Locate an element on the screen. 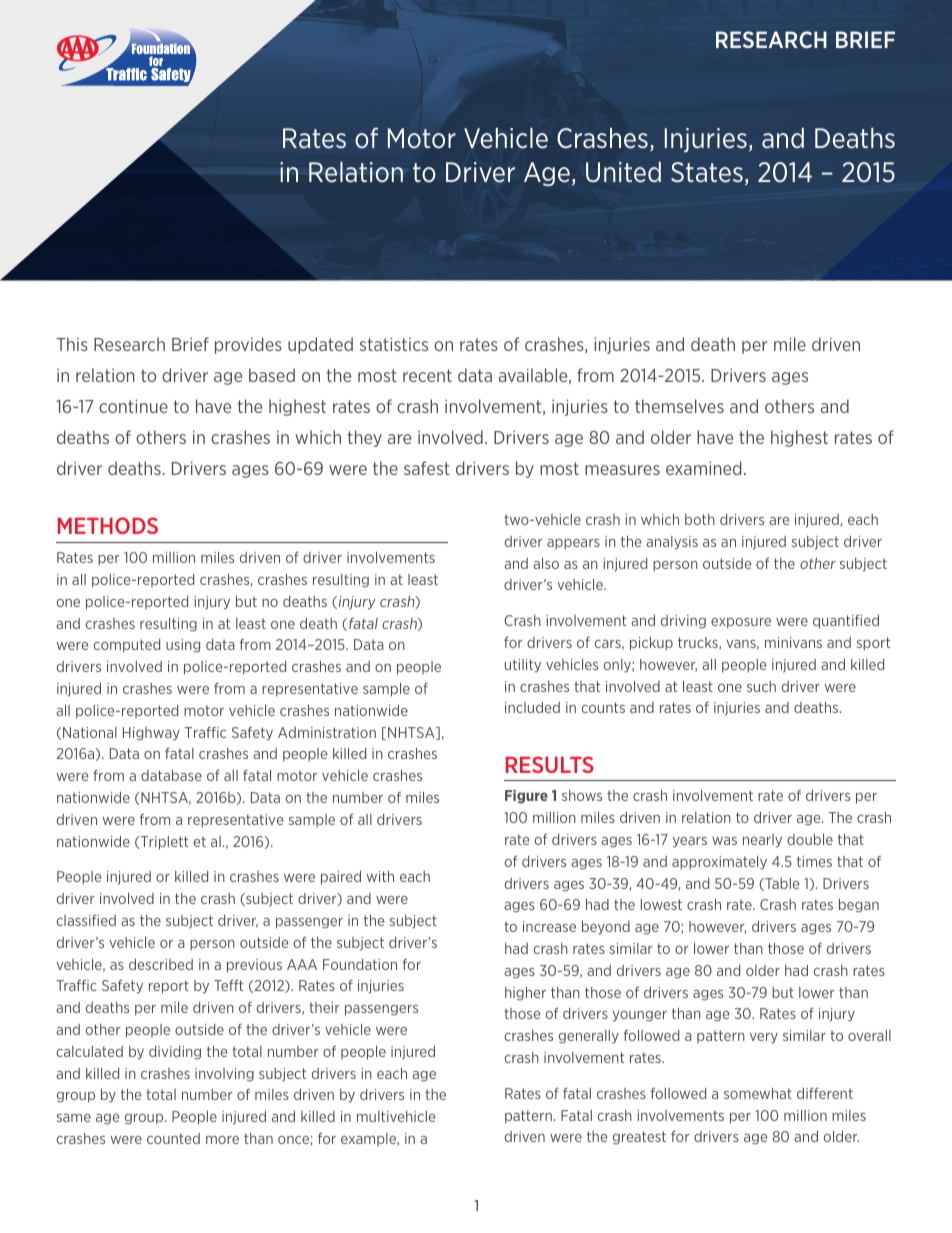 The image size is (952, 1233). continue is located at coordinates (133, 406).
